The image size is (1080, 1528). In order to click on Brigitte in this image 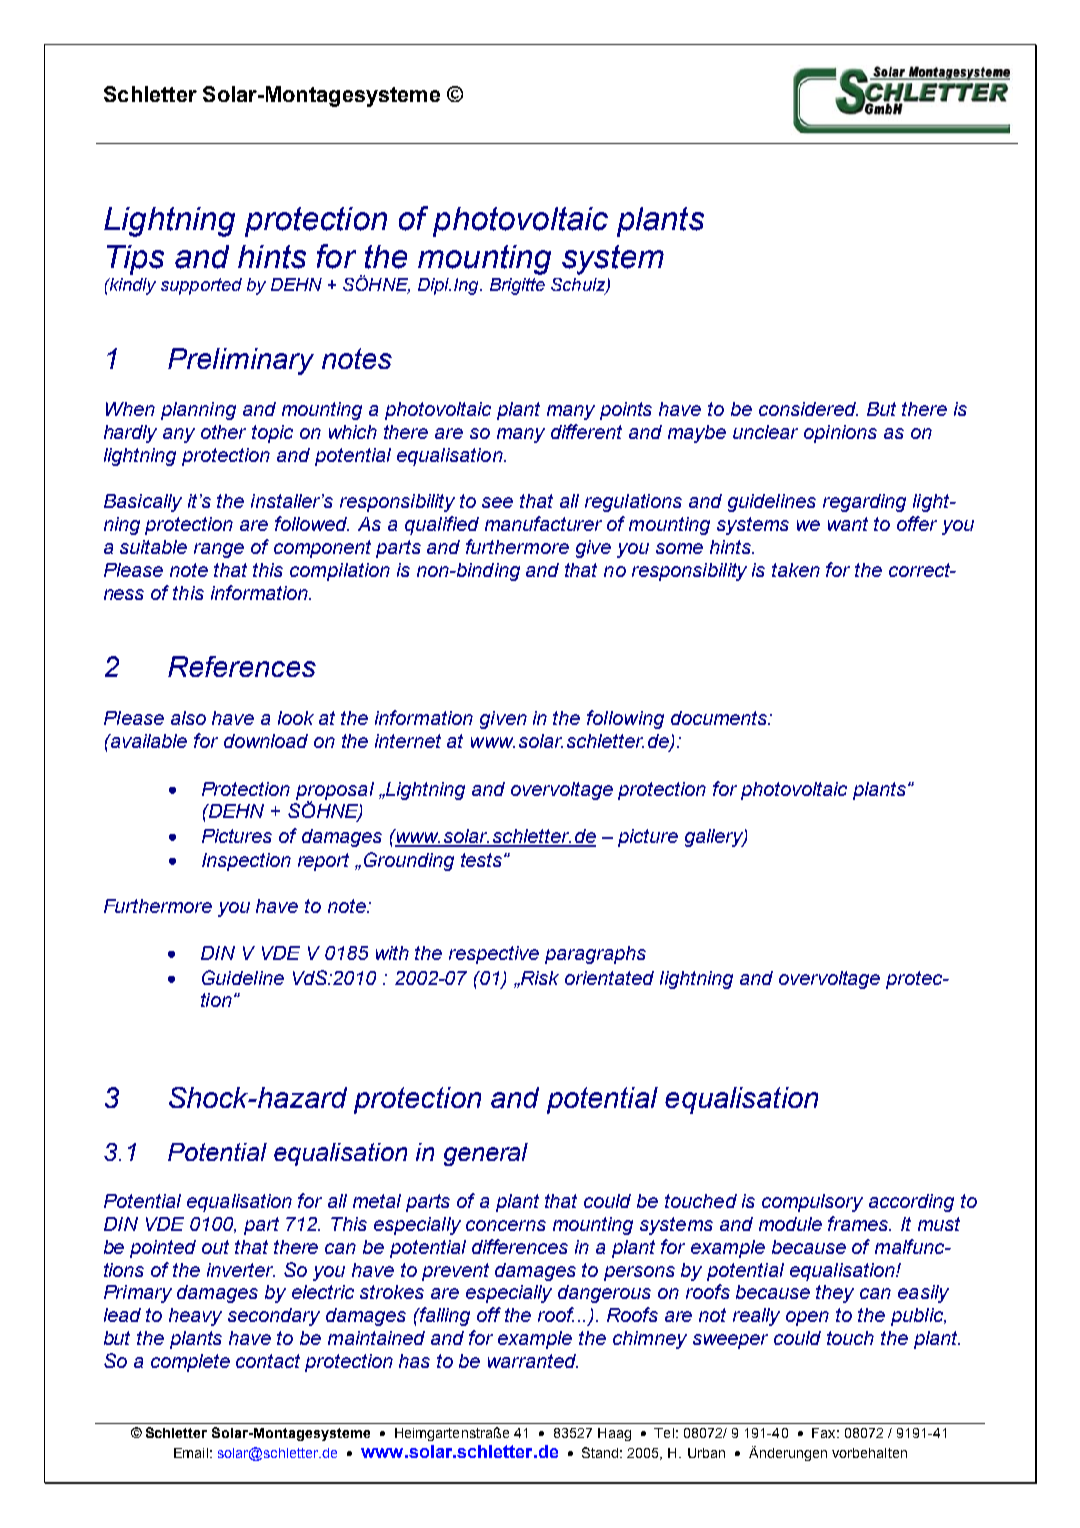, I will do `click(517, 286)`.
